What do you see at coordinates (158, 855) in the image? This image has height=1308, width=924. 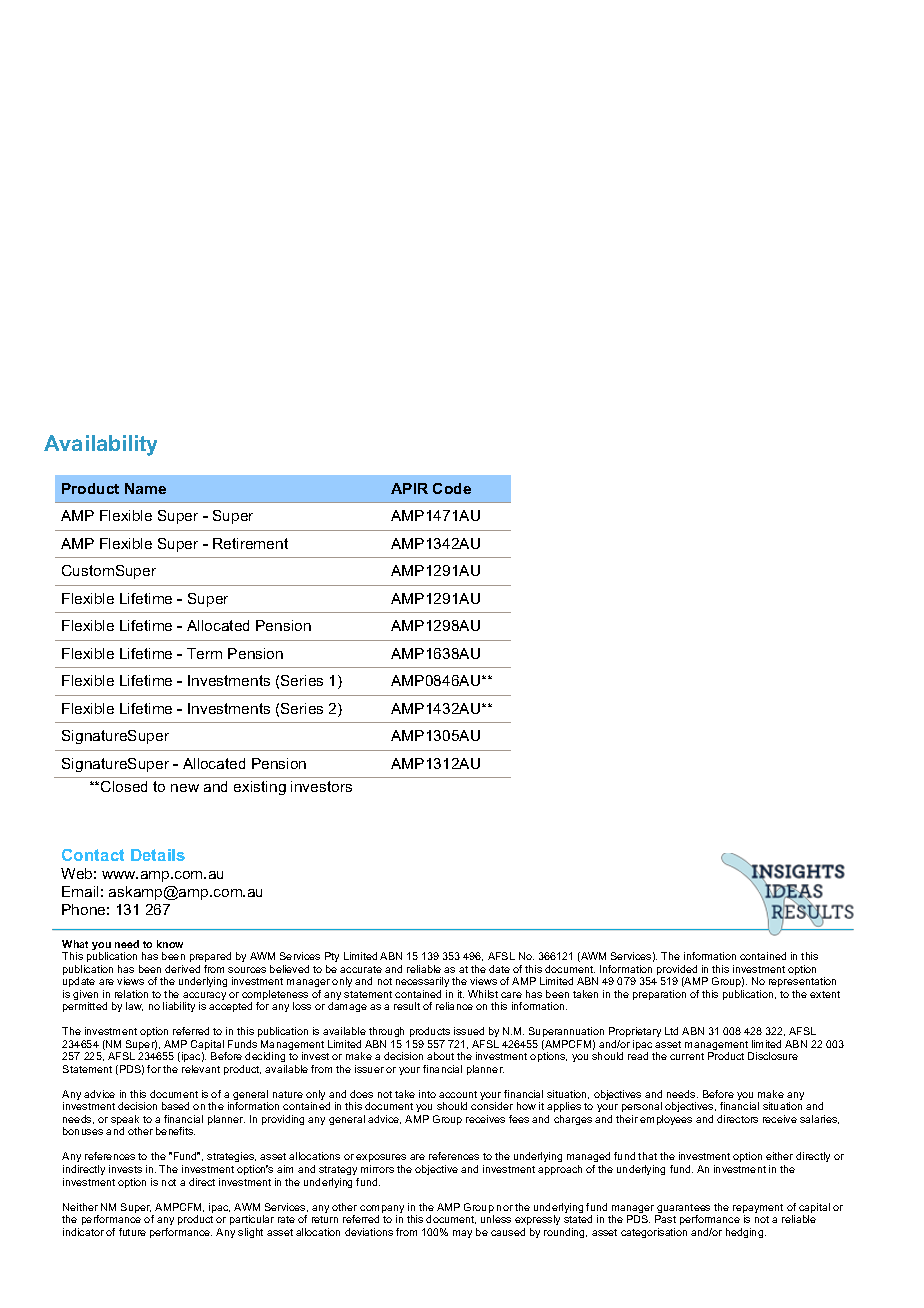 I see `Details` at bounding box center [158, 855].
